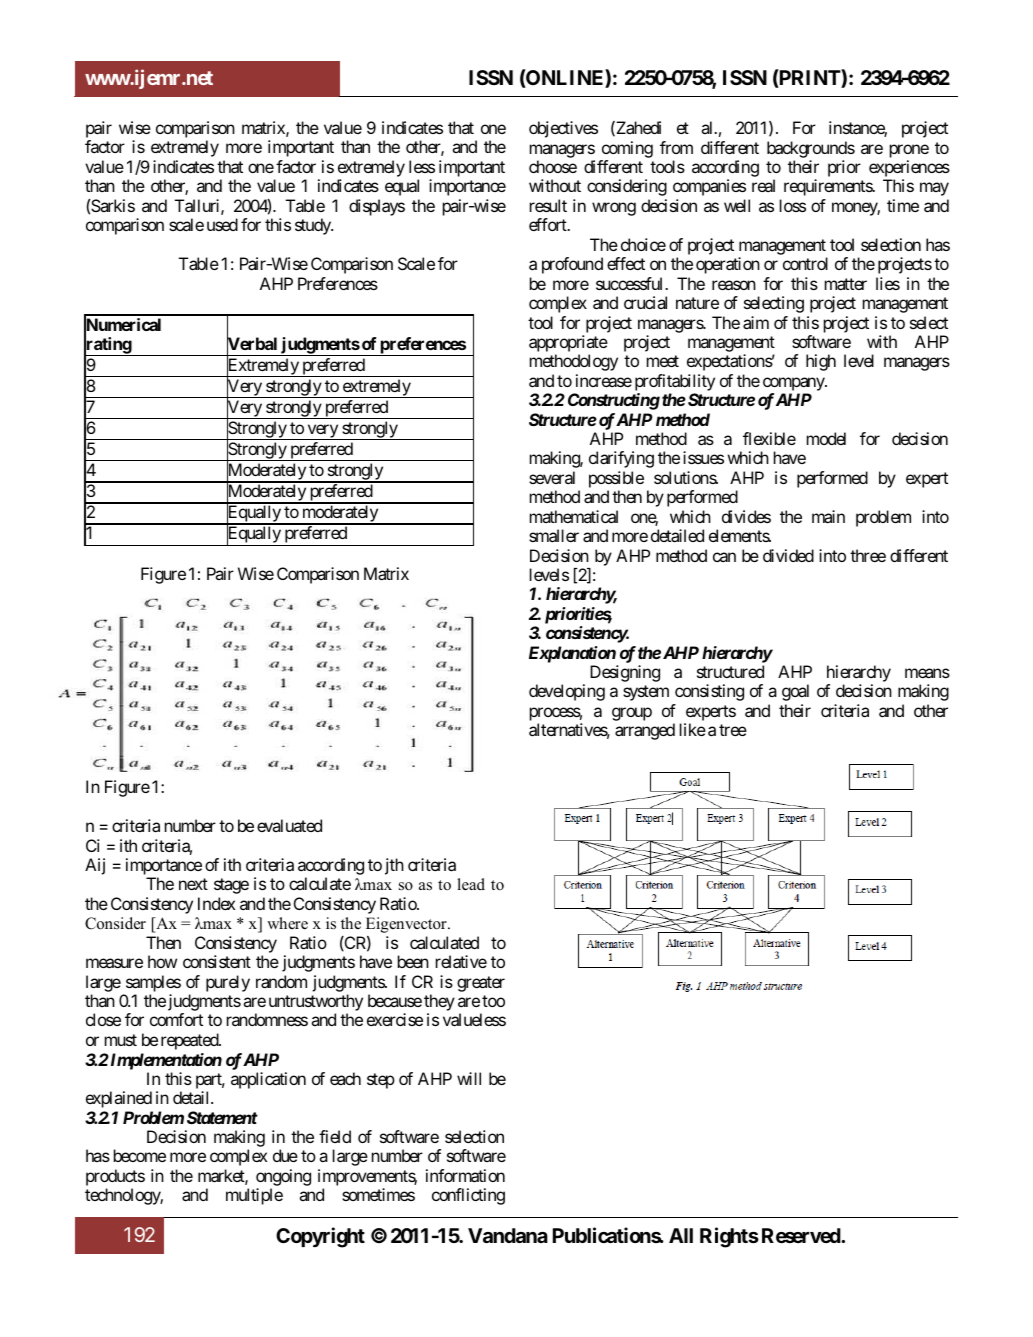  What do you see at coordinates (909, 170) in the screenshot?
I see `experiences` at bounding box center [909, 170].
